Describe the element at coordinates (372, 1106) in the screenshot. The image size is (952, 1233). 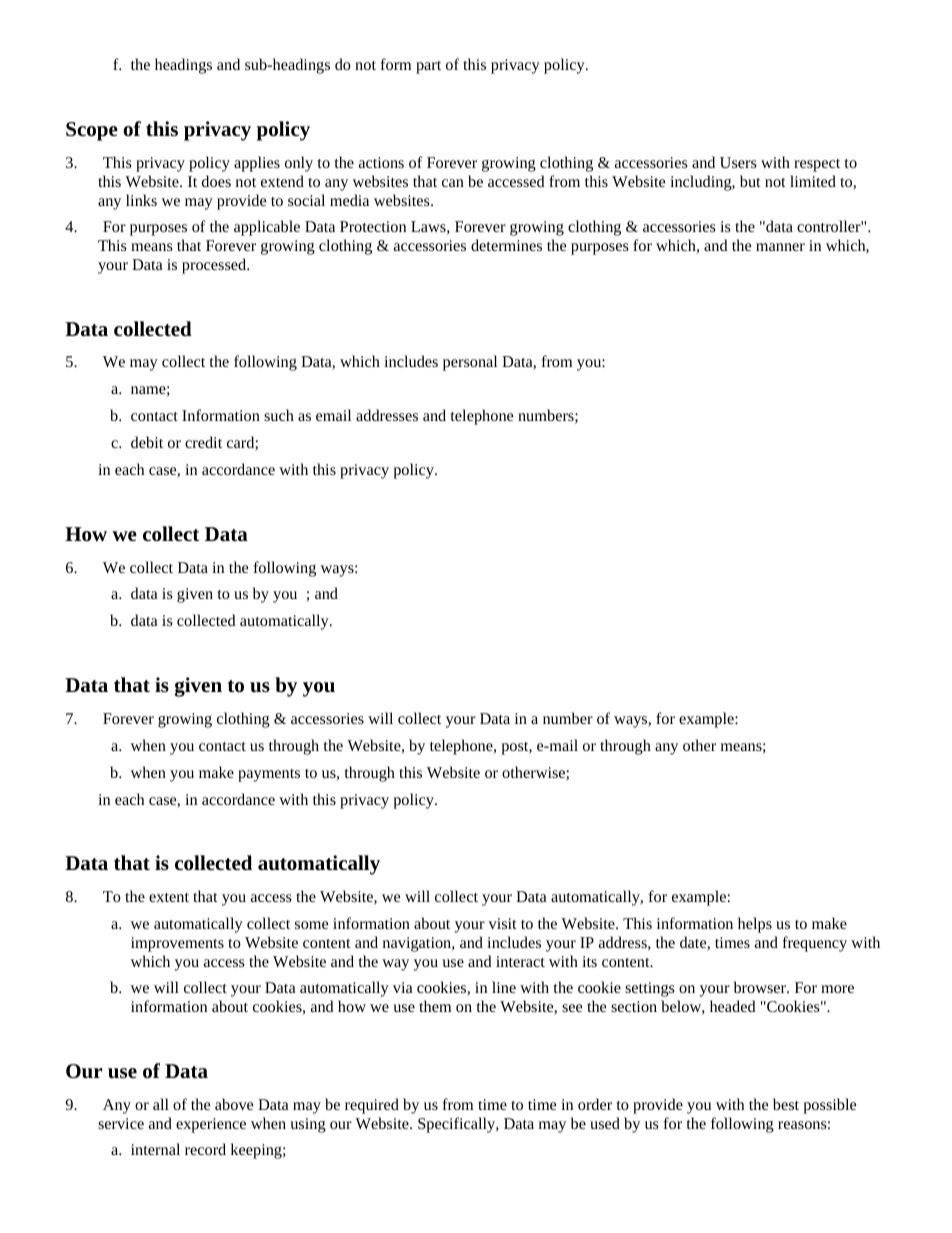
I see `required` at that location.
